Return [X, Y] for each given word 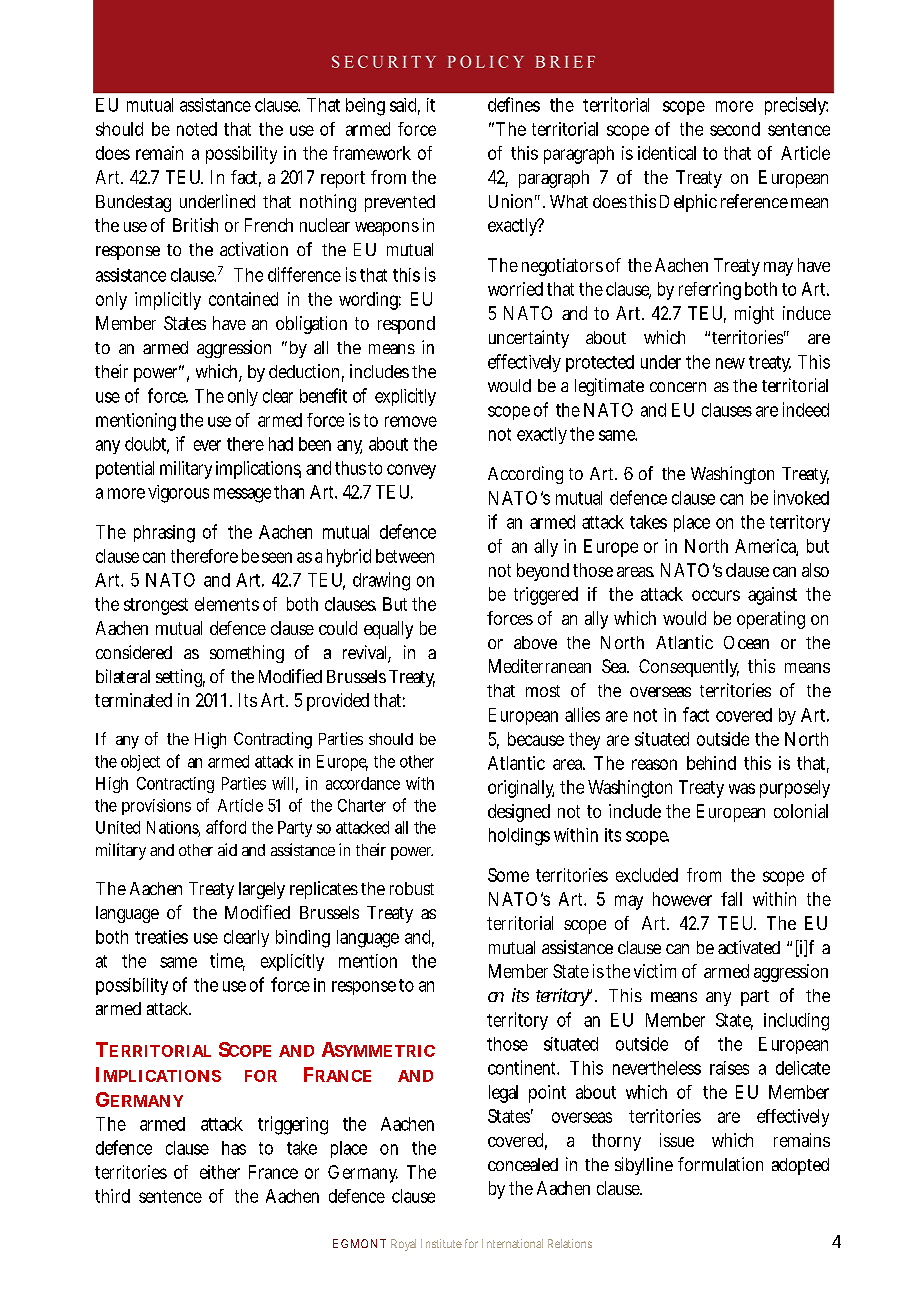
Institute [441, 1243]
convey [411, 471]
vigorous [178, 494]
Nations [173, 828]
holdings [519, 837]
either [220, 1172]
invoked [801, 497]
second [735, 129]
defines [514, 104]
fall [731, 899]
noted [197, 129]
